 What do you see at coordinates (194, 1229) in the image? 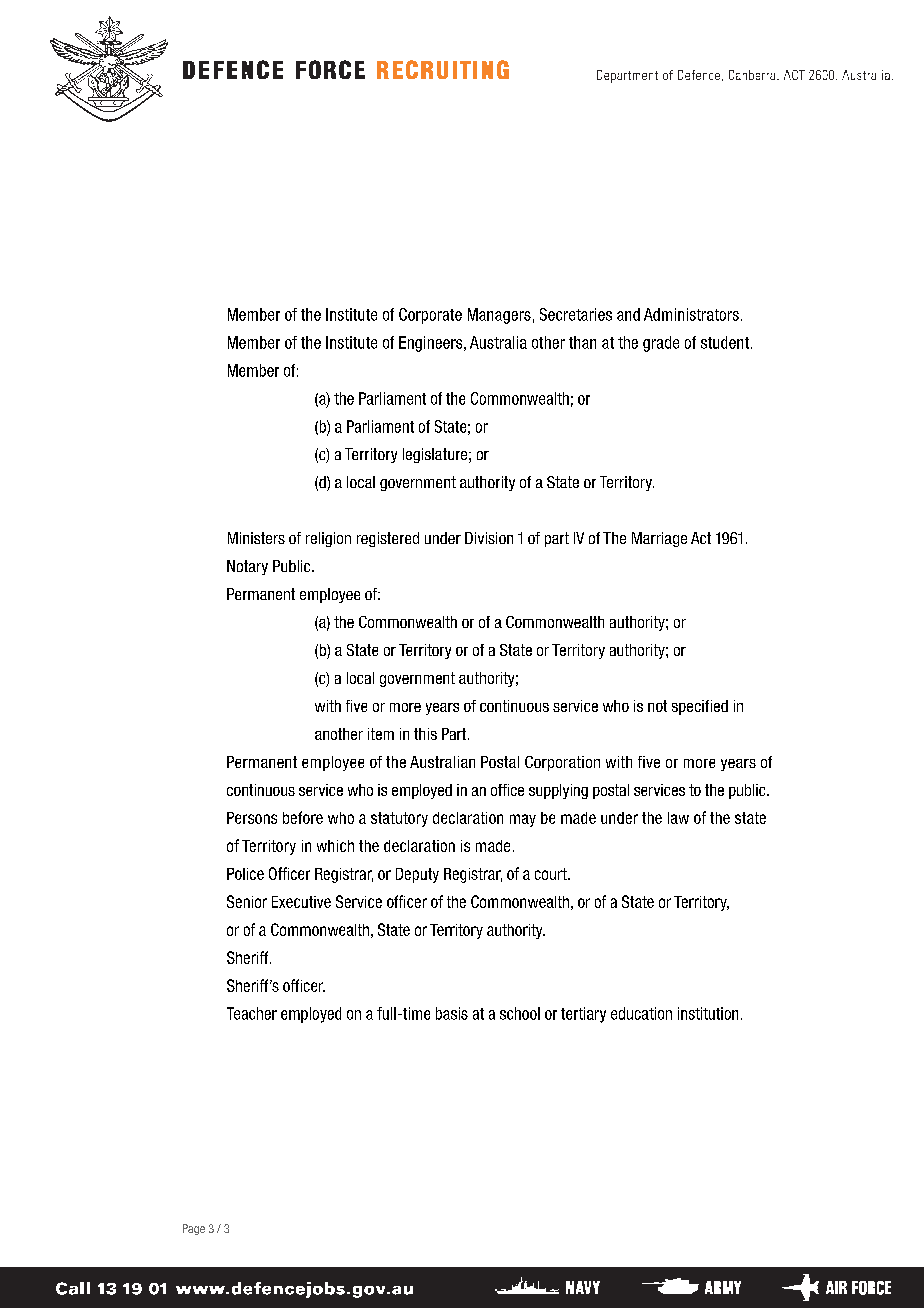
I see `Page` at bounding box center [194, 1229].
